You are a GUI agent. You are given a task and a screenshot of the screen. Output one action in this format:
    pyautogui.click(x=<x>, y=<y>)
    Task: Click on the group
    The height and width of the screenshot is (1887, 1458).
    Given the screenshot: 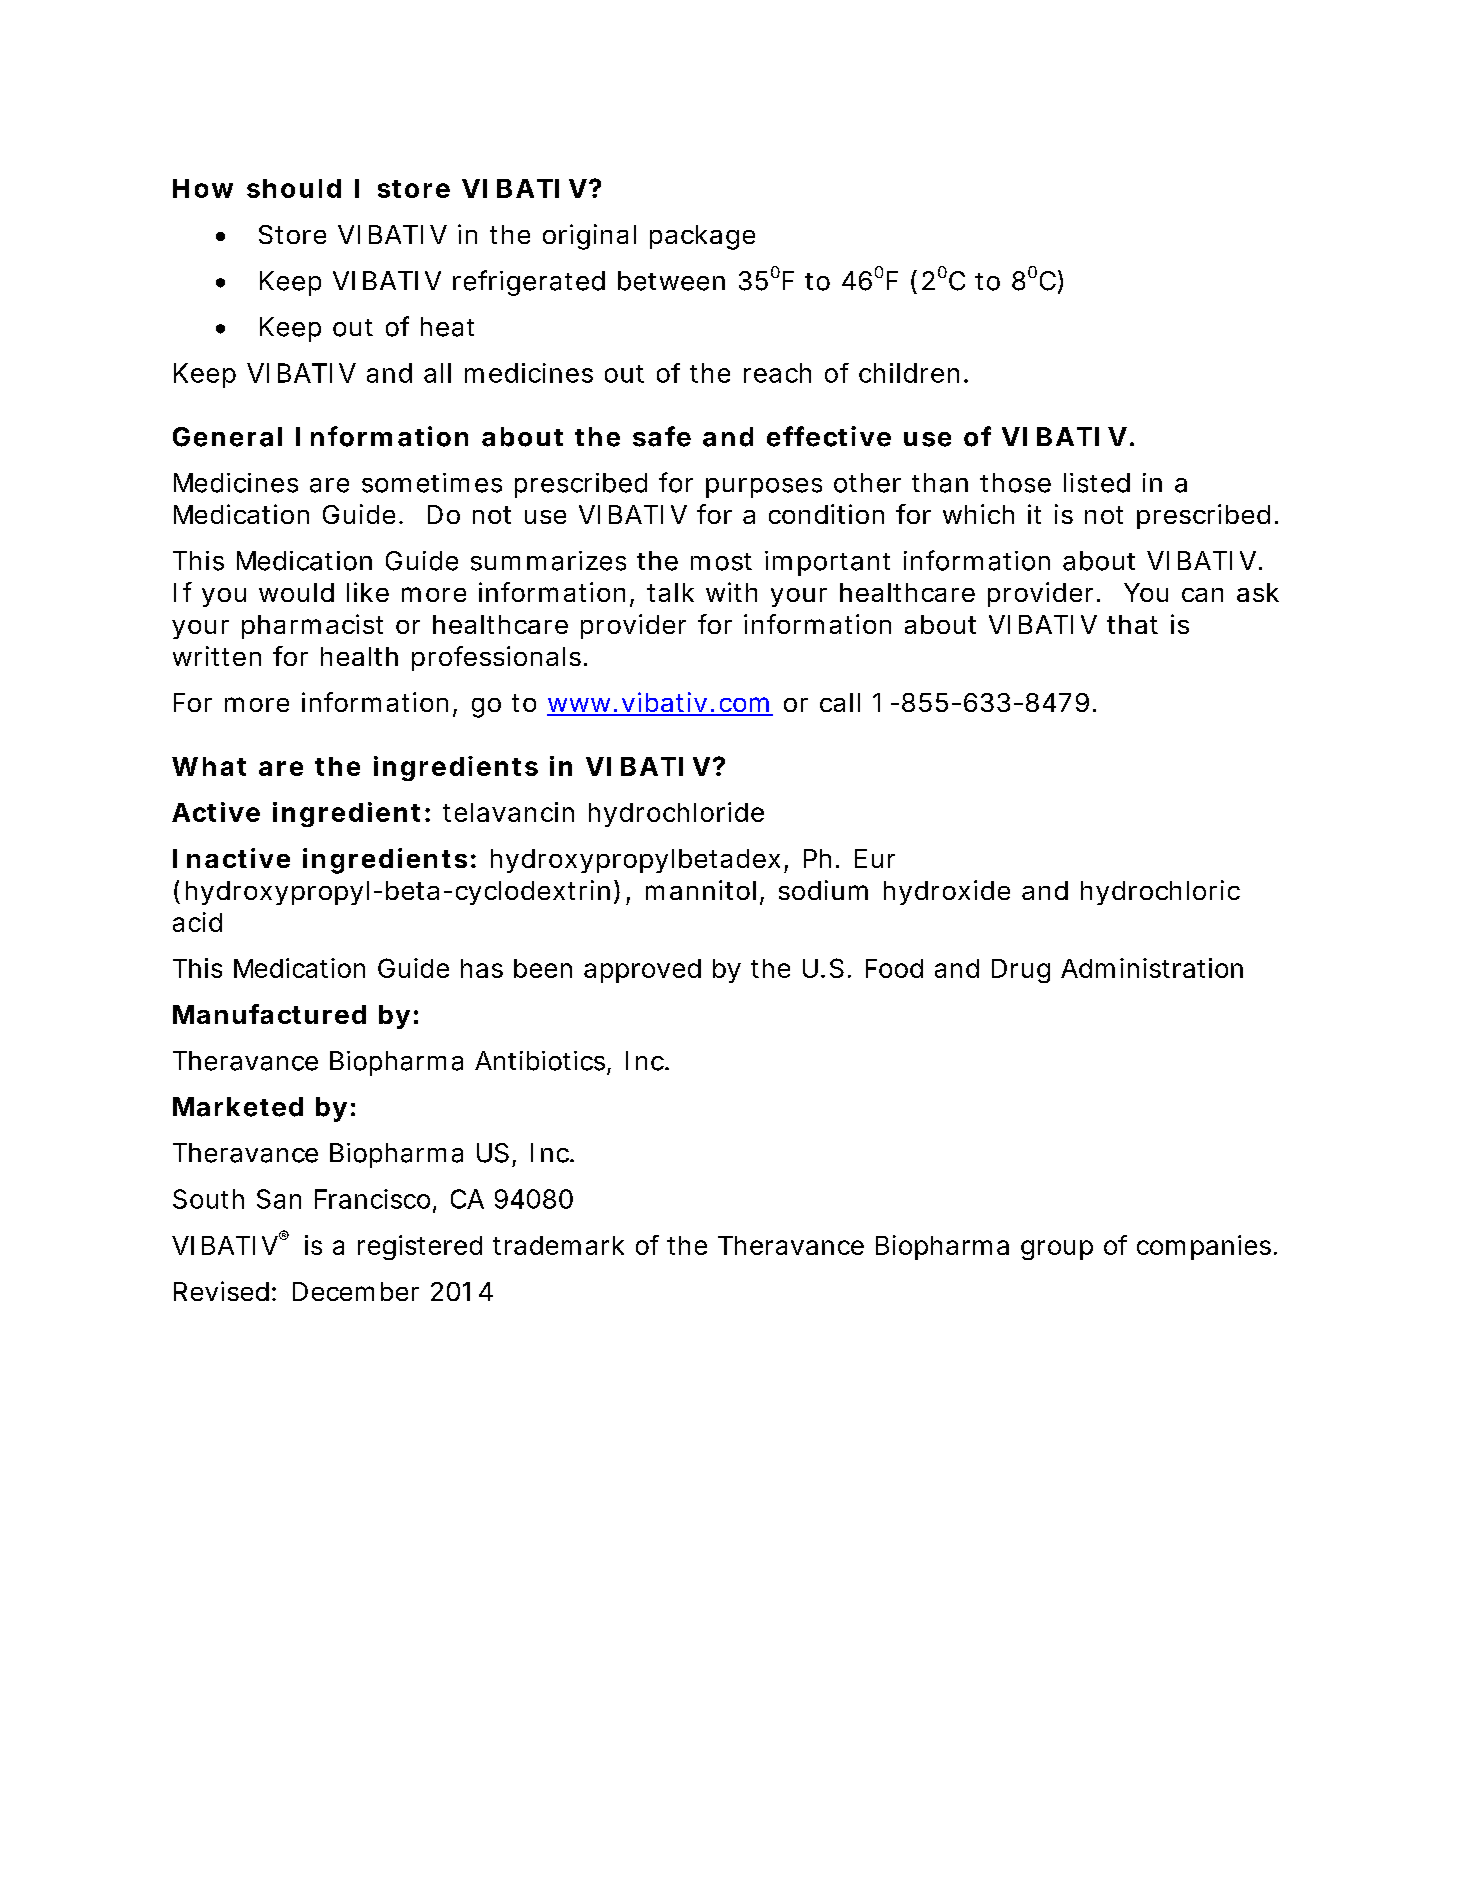 What is the action you would take?
    pyautogui.click(x=1057, y=1250)
